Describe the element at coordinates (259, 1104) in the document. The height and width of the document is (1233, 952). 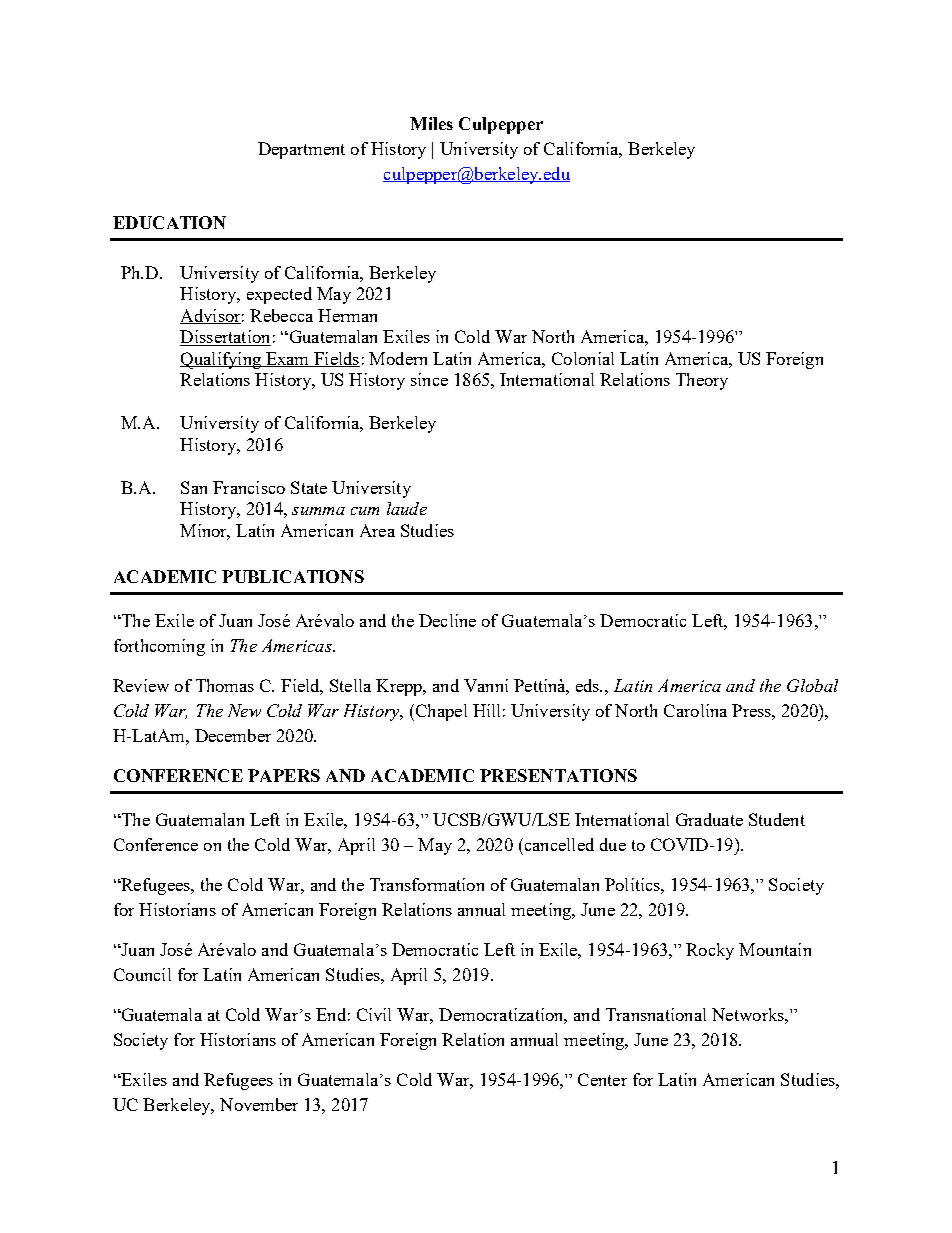
I see `November` at that location.
